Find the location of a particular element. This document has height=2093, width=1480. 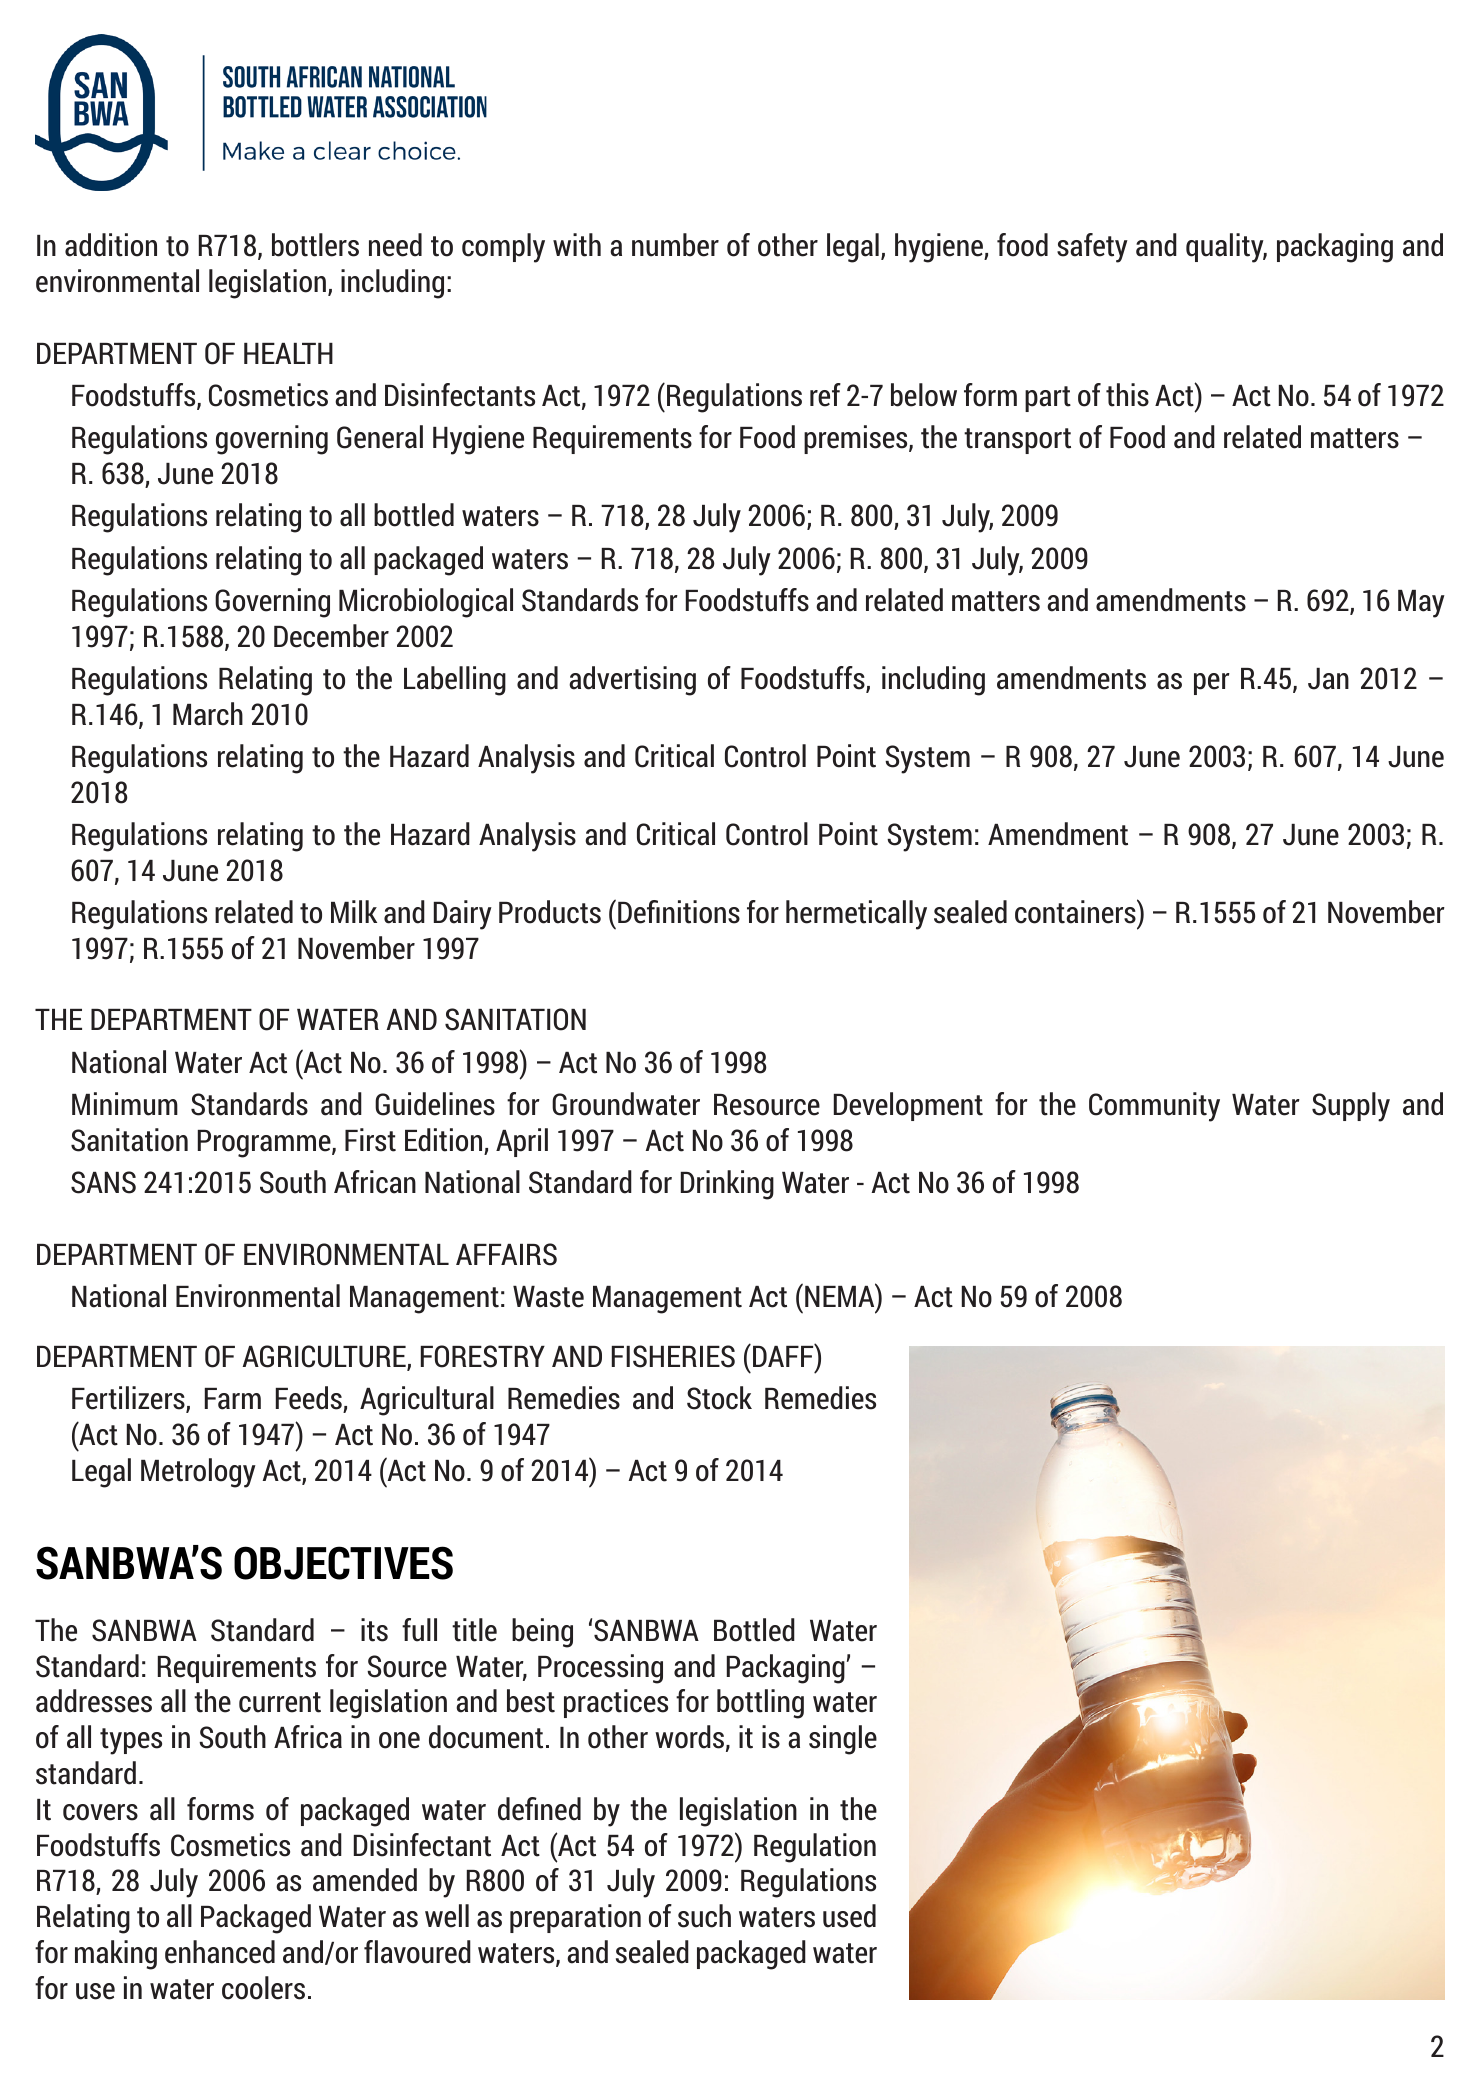

HEALTH is located at coordinates (288, 353).
